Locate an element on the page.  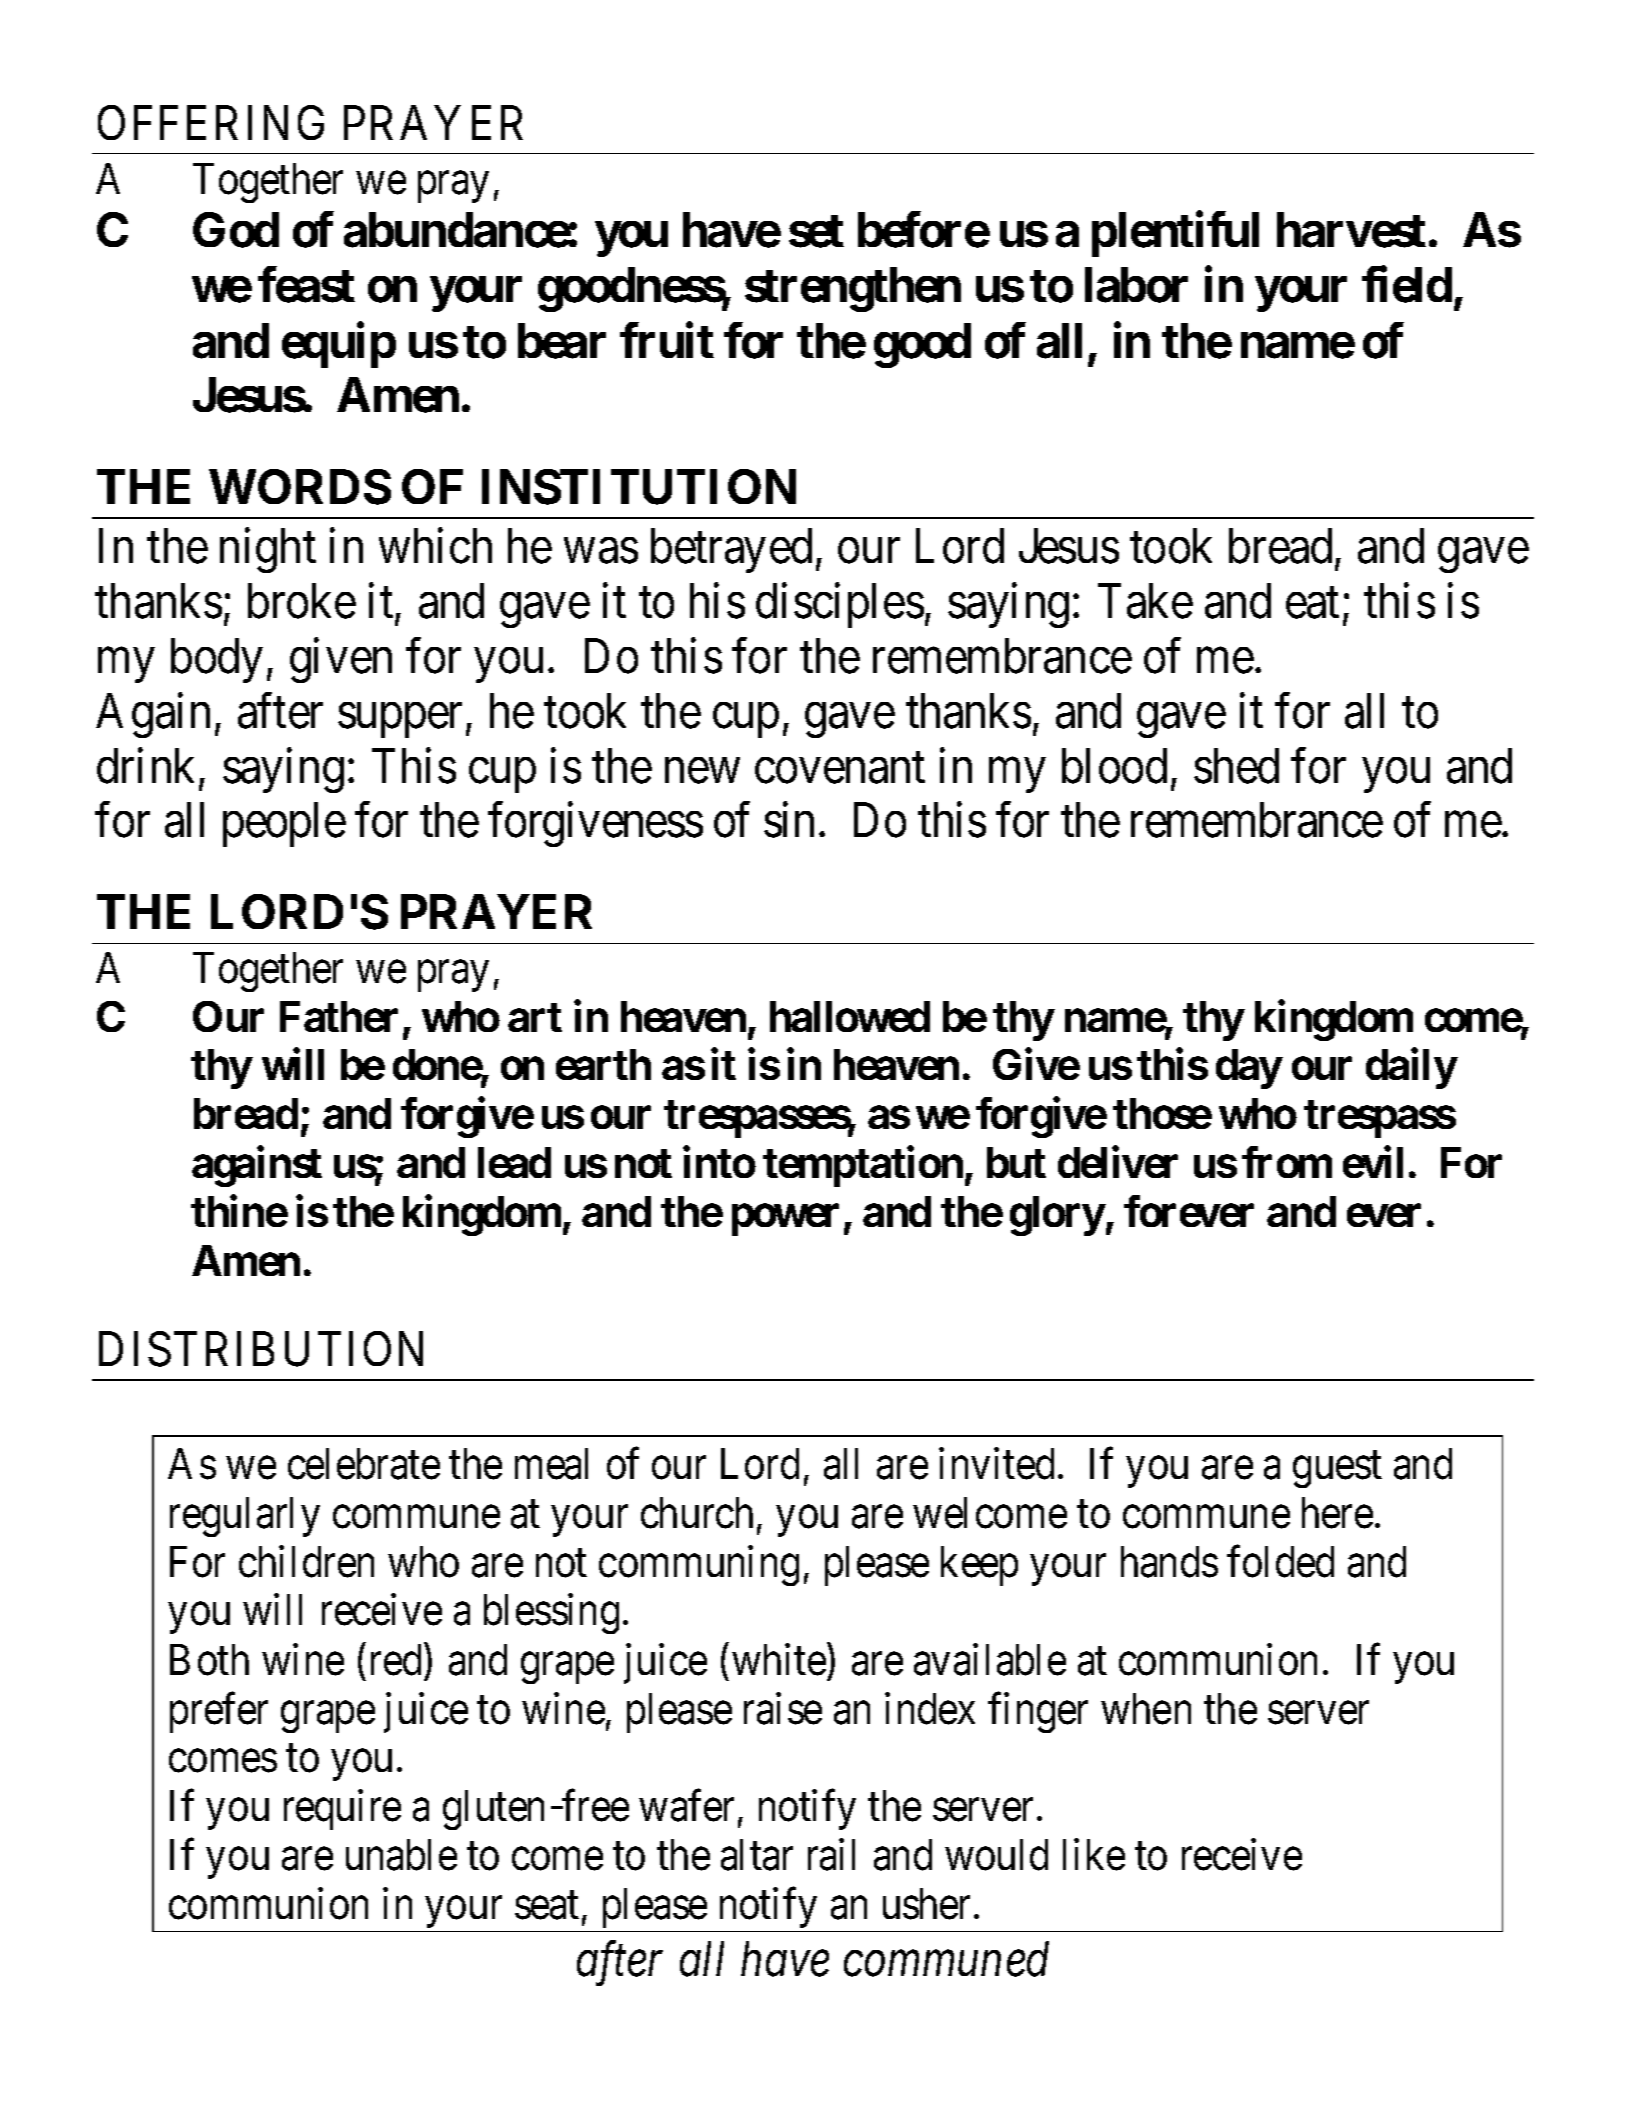
Father is located at coordinates (339, 1016).
